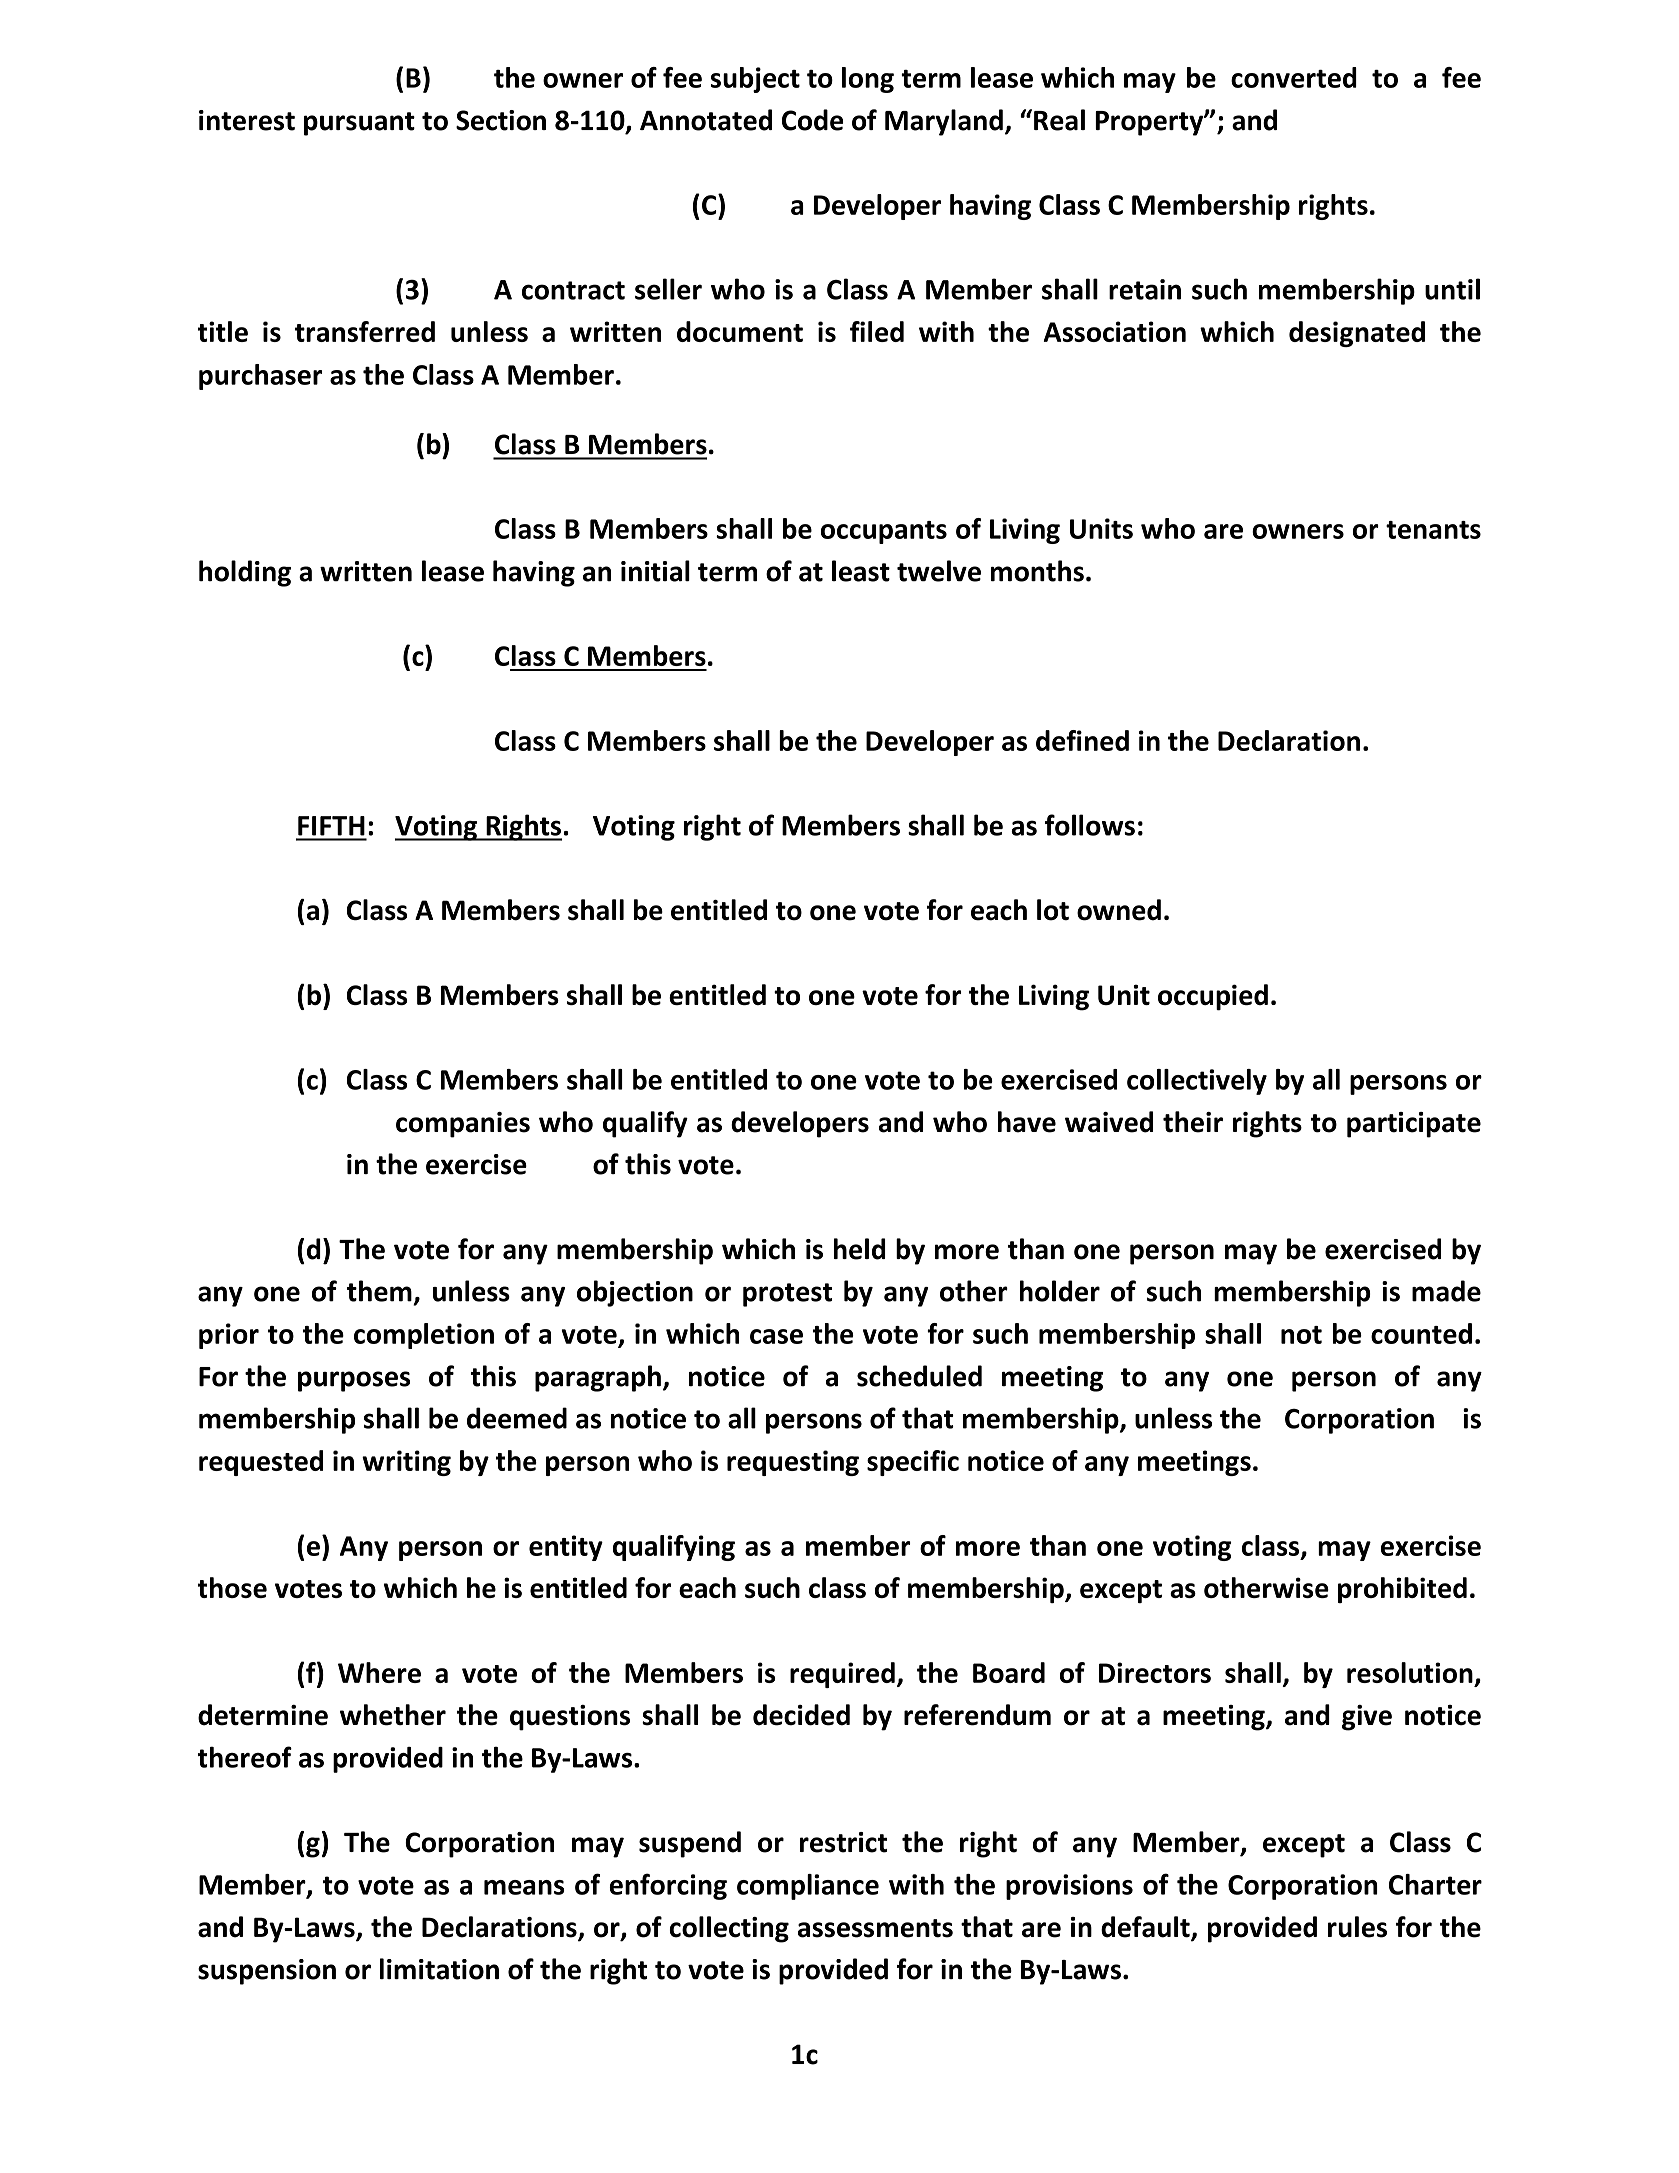 The height and width of the document is (2173, 1679). Describe the element at coordinates (875, 1928) in the document. I see `assessments` at that location.
